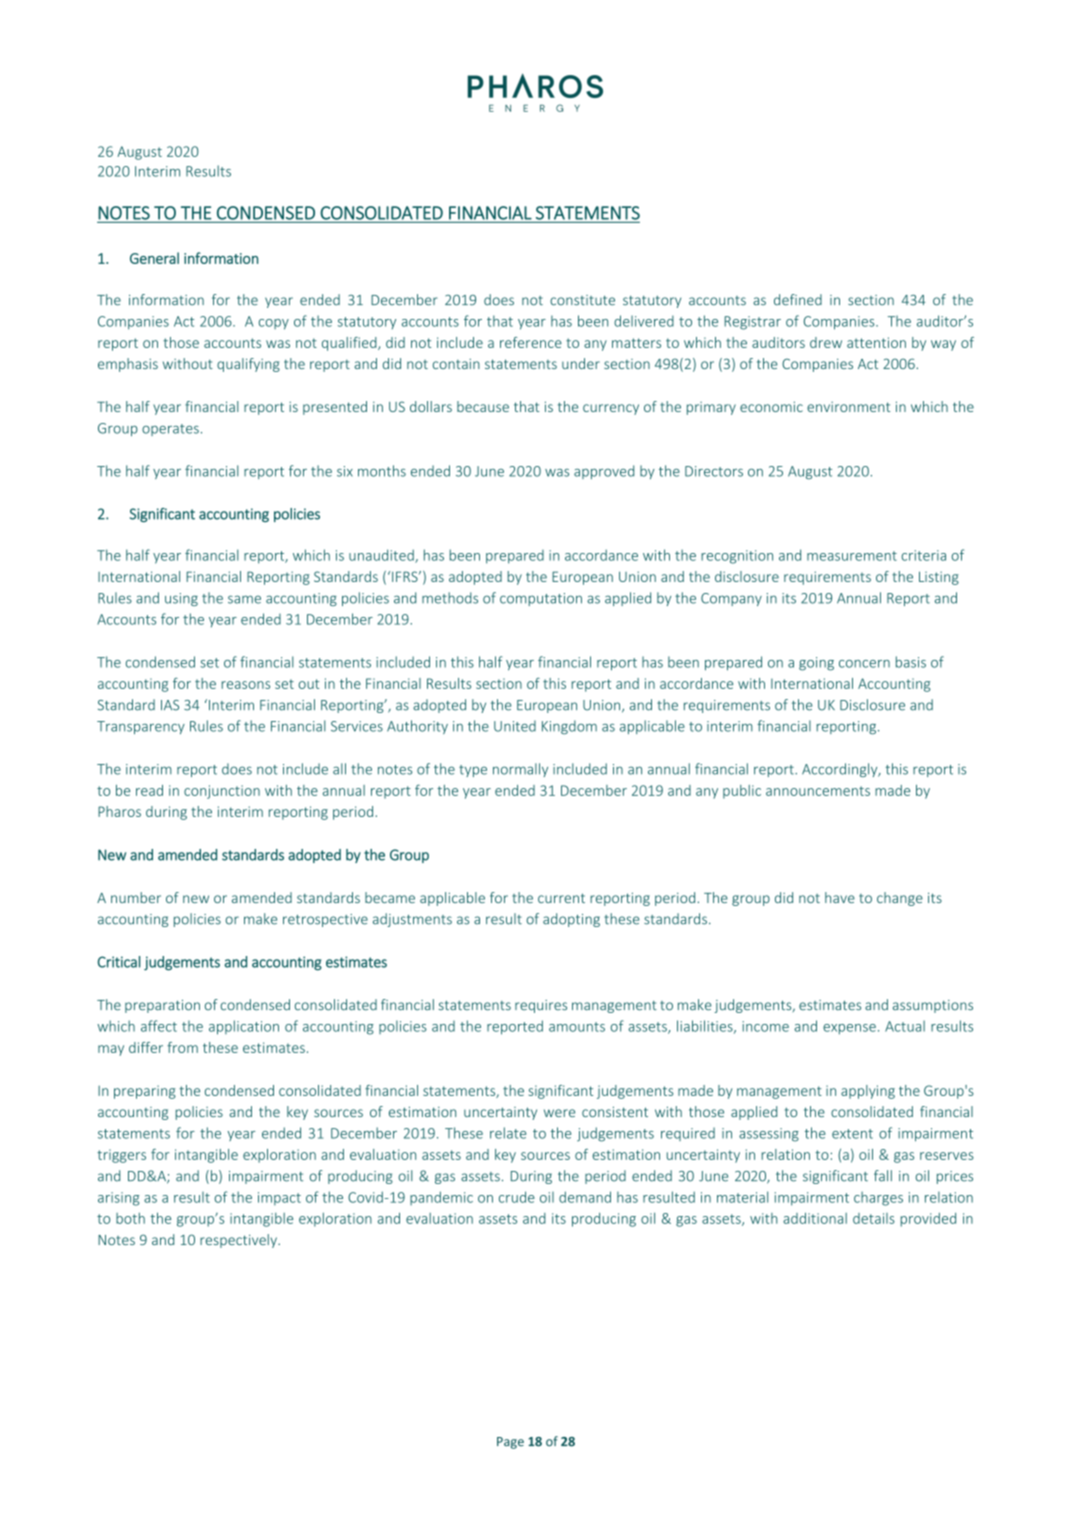 Image resolution: width=1071 pixels, height=1515 pixels. What do you see at coordinates (798, 299) in the image?
I see `defined` at bounding box center [798, 299].
